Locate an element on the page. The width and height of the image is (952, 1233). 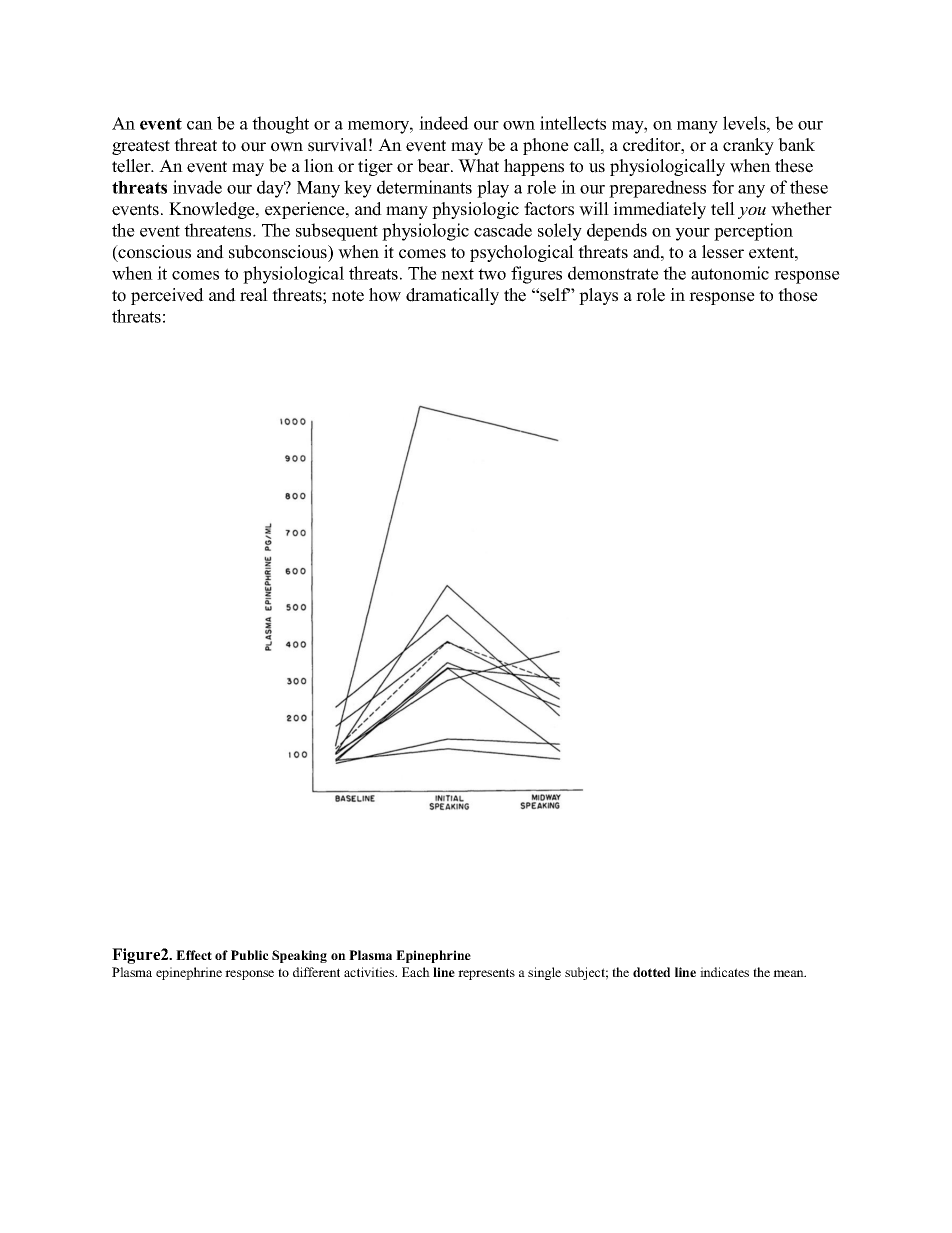
can is located at coordinates (200, 125).
